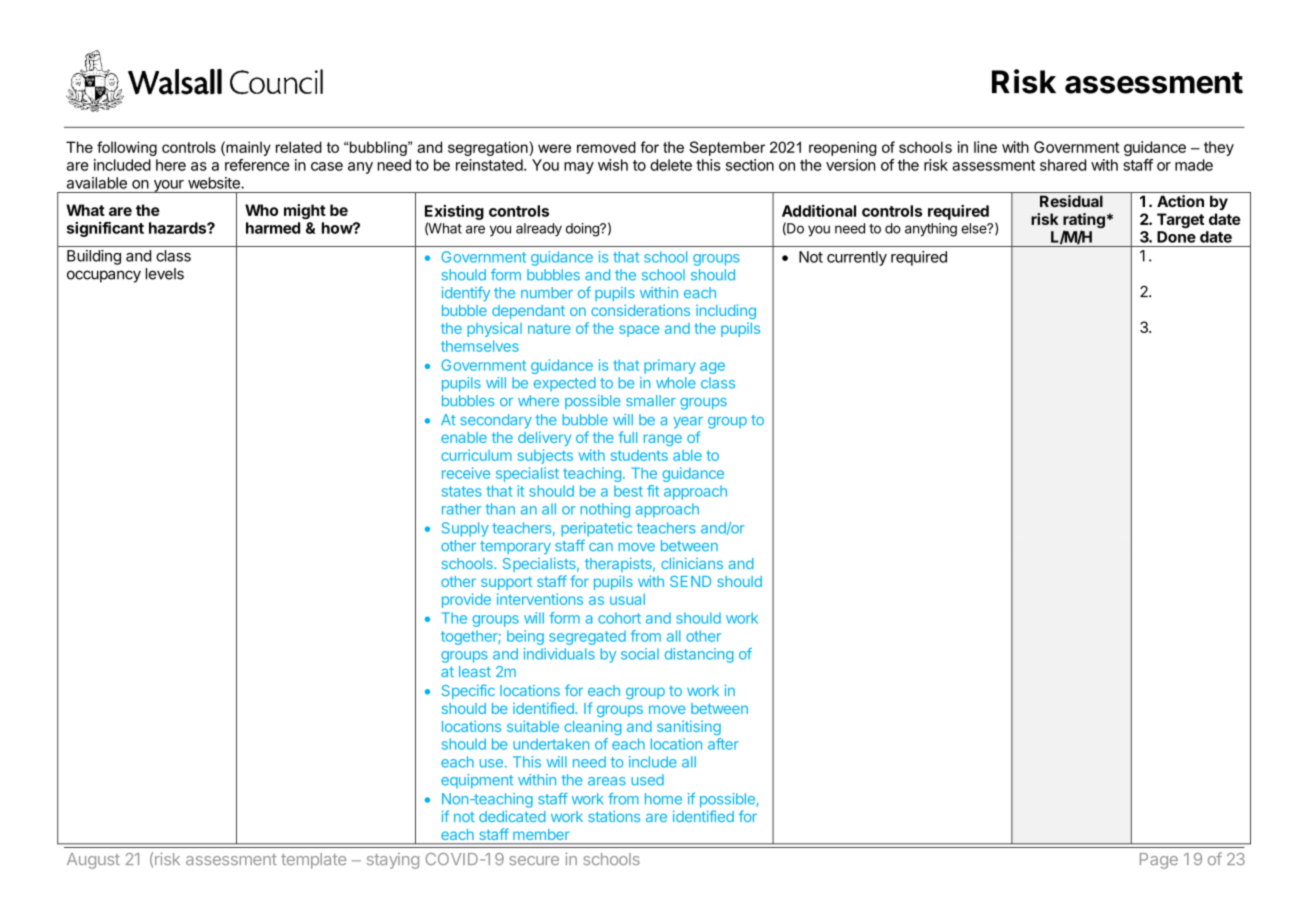 This screenshot has height=924, width=1308. What do you see at coordinates (692, 563) in the screenshot?
I see `clinicians` at bounding box center [692, 563].
